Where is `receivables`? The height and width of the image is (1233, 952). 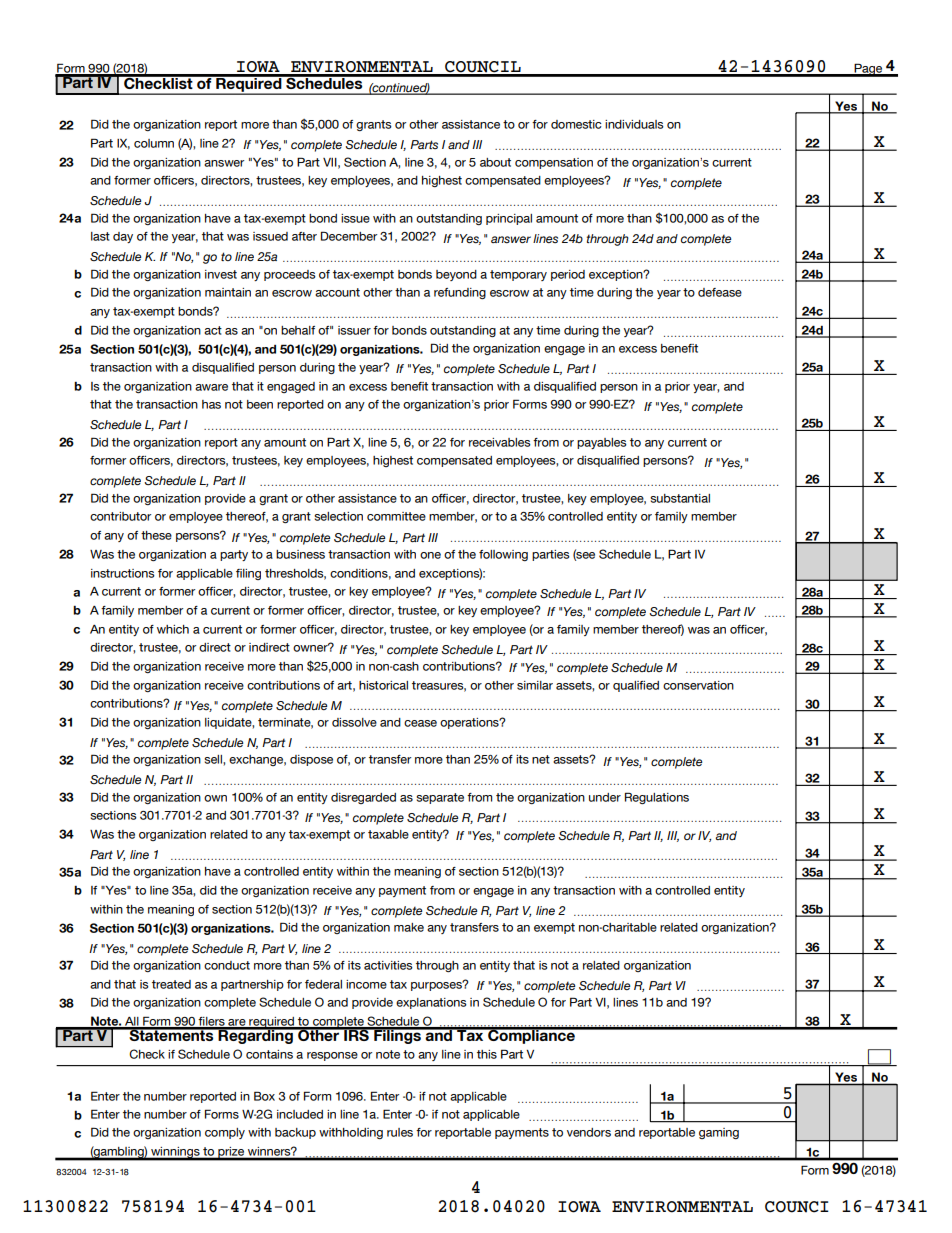
receivables is located at coordinates (500, 442).
